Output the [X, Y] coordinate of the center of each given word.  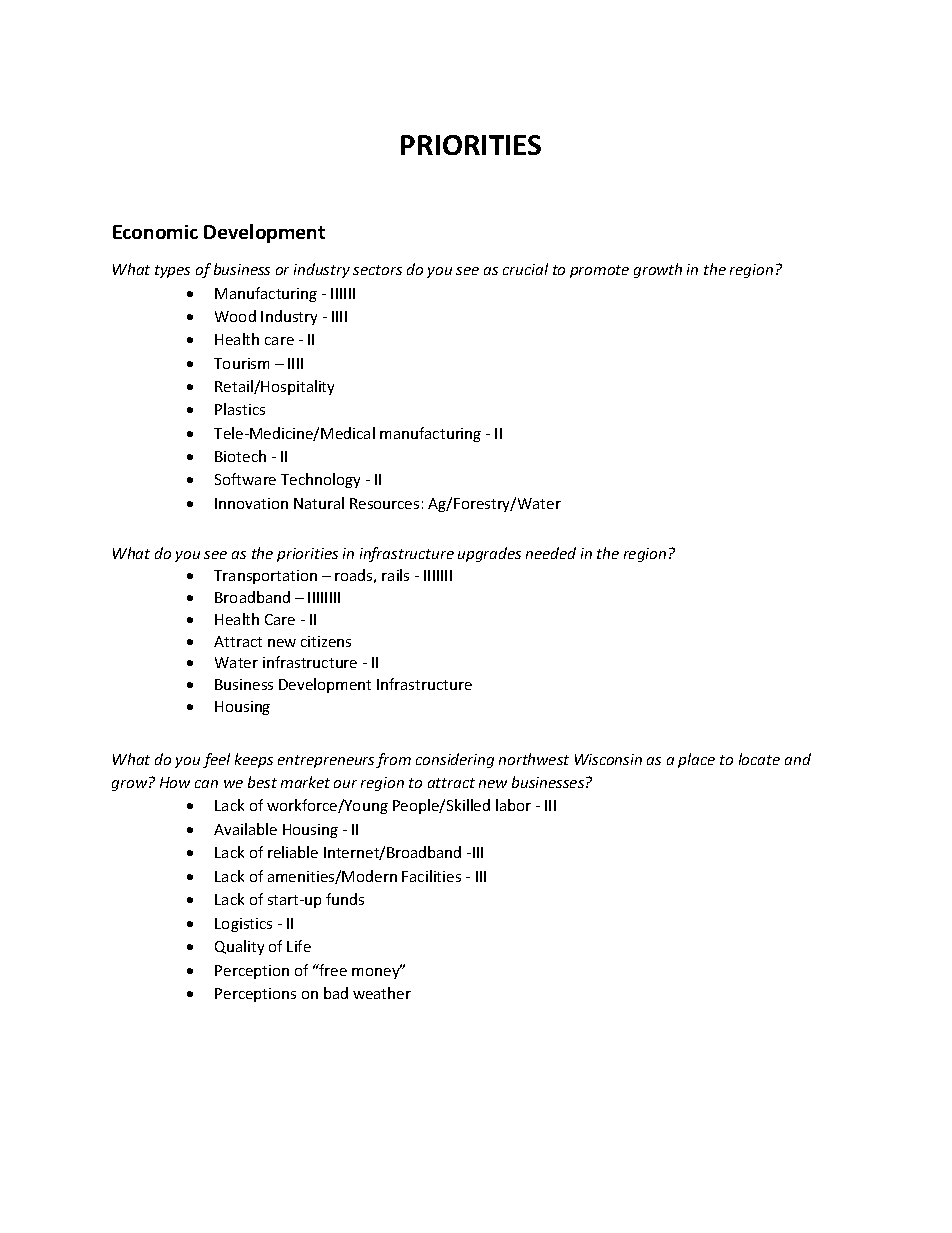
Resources [384, 503]
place [696, 760]
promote [599, 271]
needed [551, 553]
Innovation [251, 503]
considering [455, 760]
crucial [525, 269]
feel [216, 760]
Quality [239, 947]
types [172, 271]
